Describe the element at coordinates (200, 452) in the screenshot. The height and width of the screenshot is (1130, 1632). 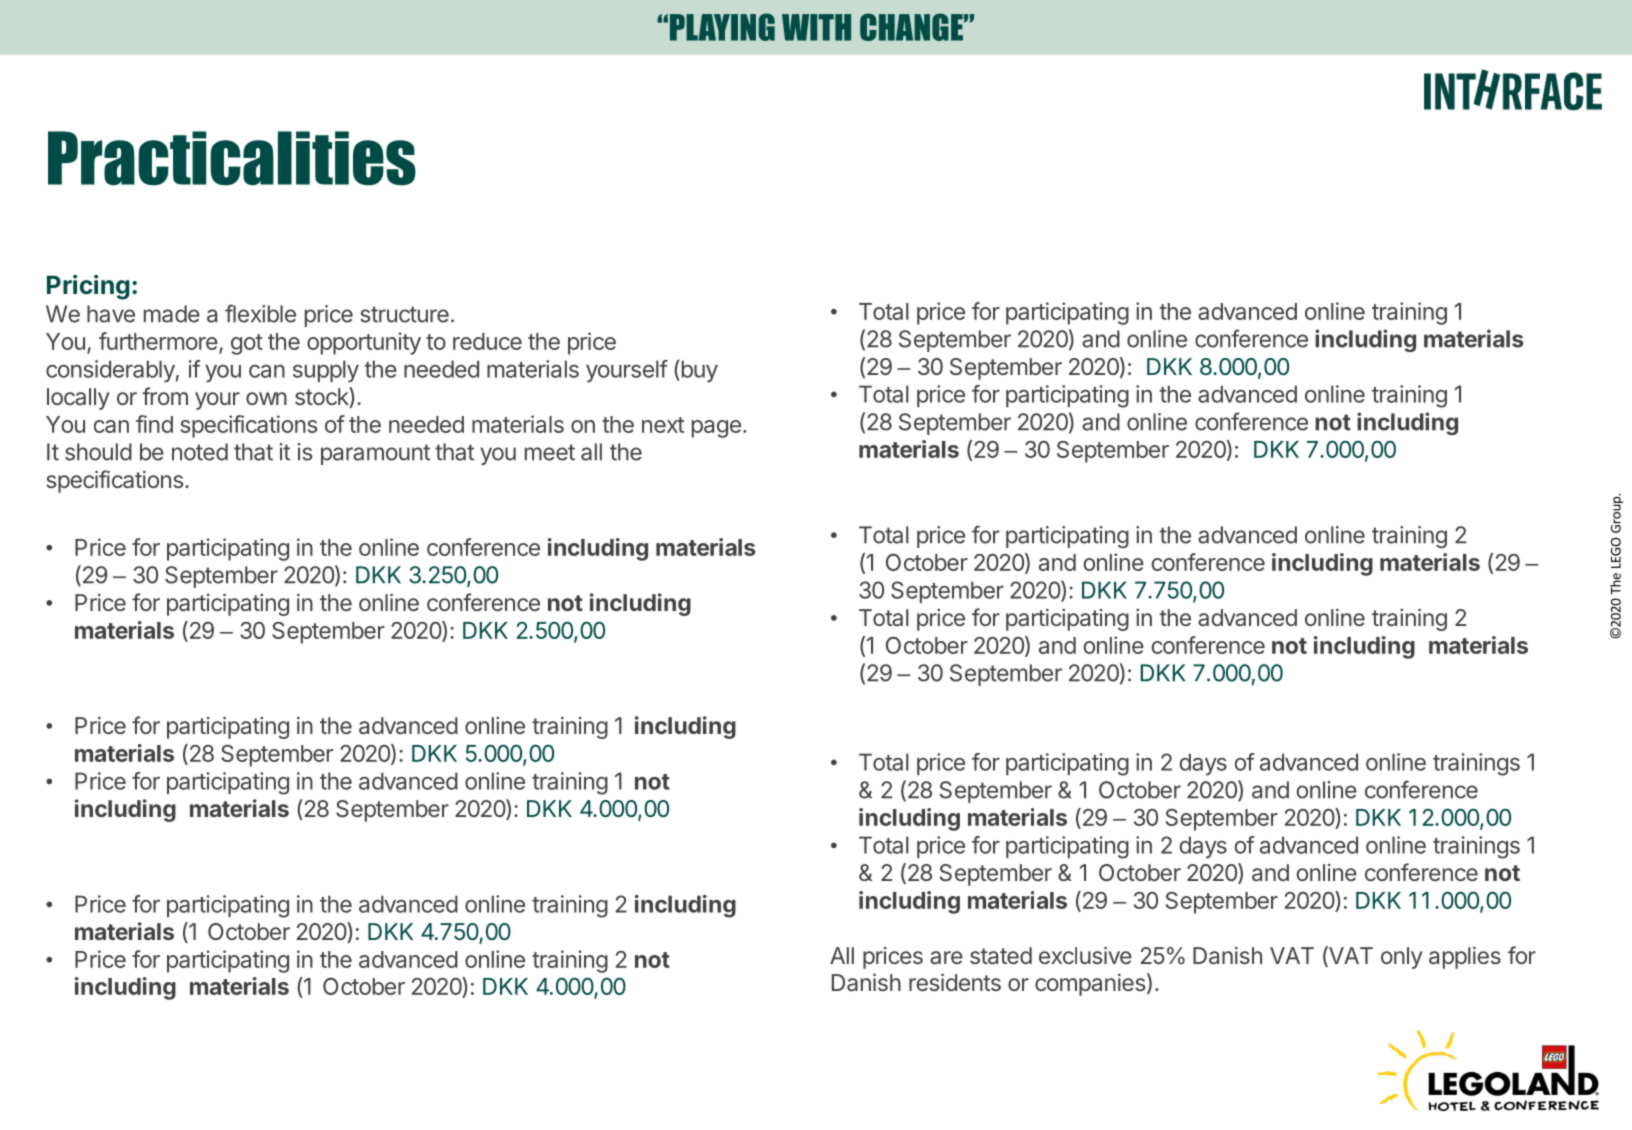
I see `noted` at that location.
